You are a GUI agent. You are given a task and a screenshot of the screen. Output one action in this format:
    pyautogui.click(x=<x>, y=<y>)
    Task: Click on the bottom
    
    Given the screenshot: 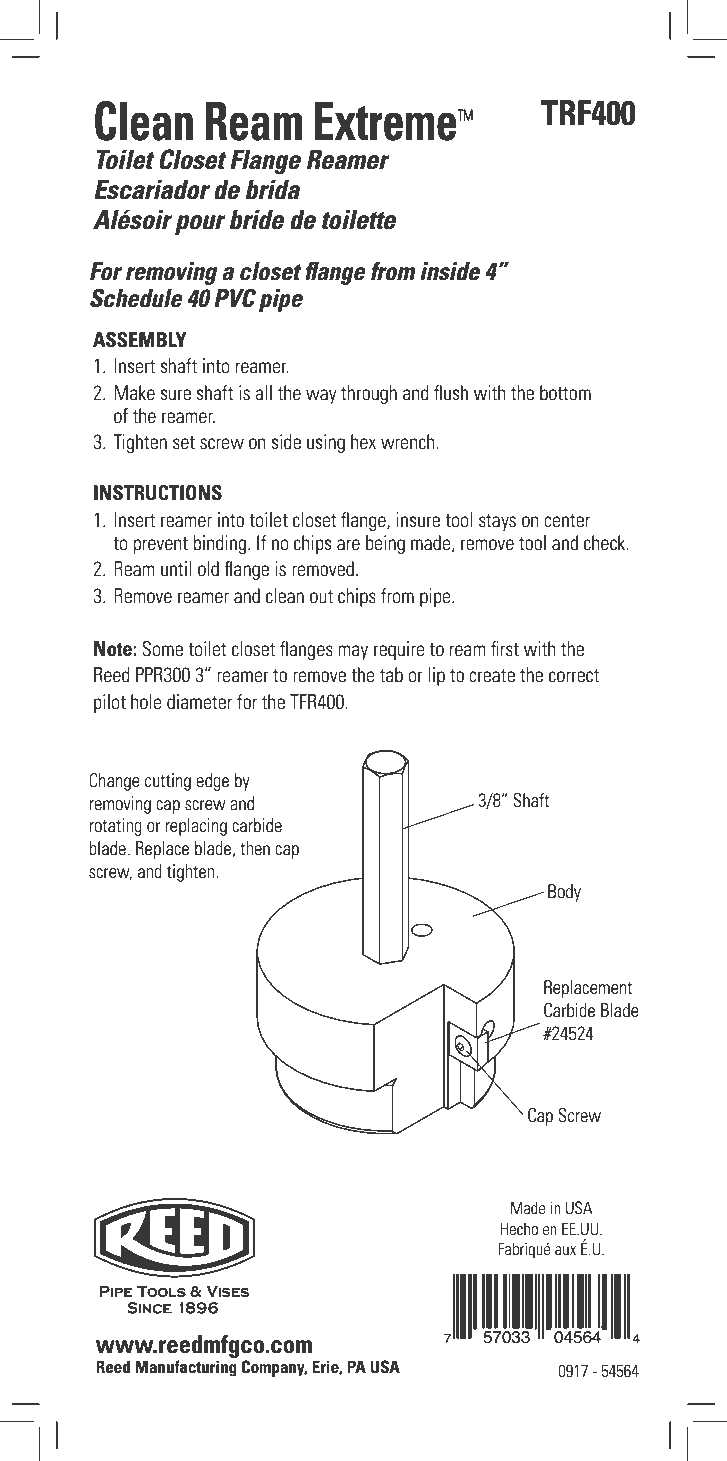 What is the action you would take?
    pyautogui.click(x=565, y=393)
